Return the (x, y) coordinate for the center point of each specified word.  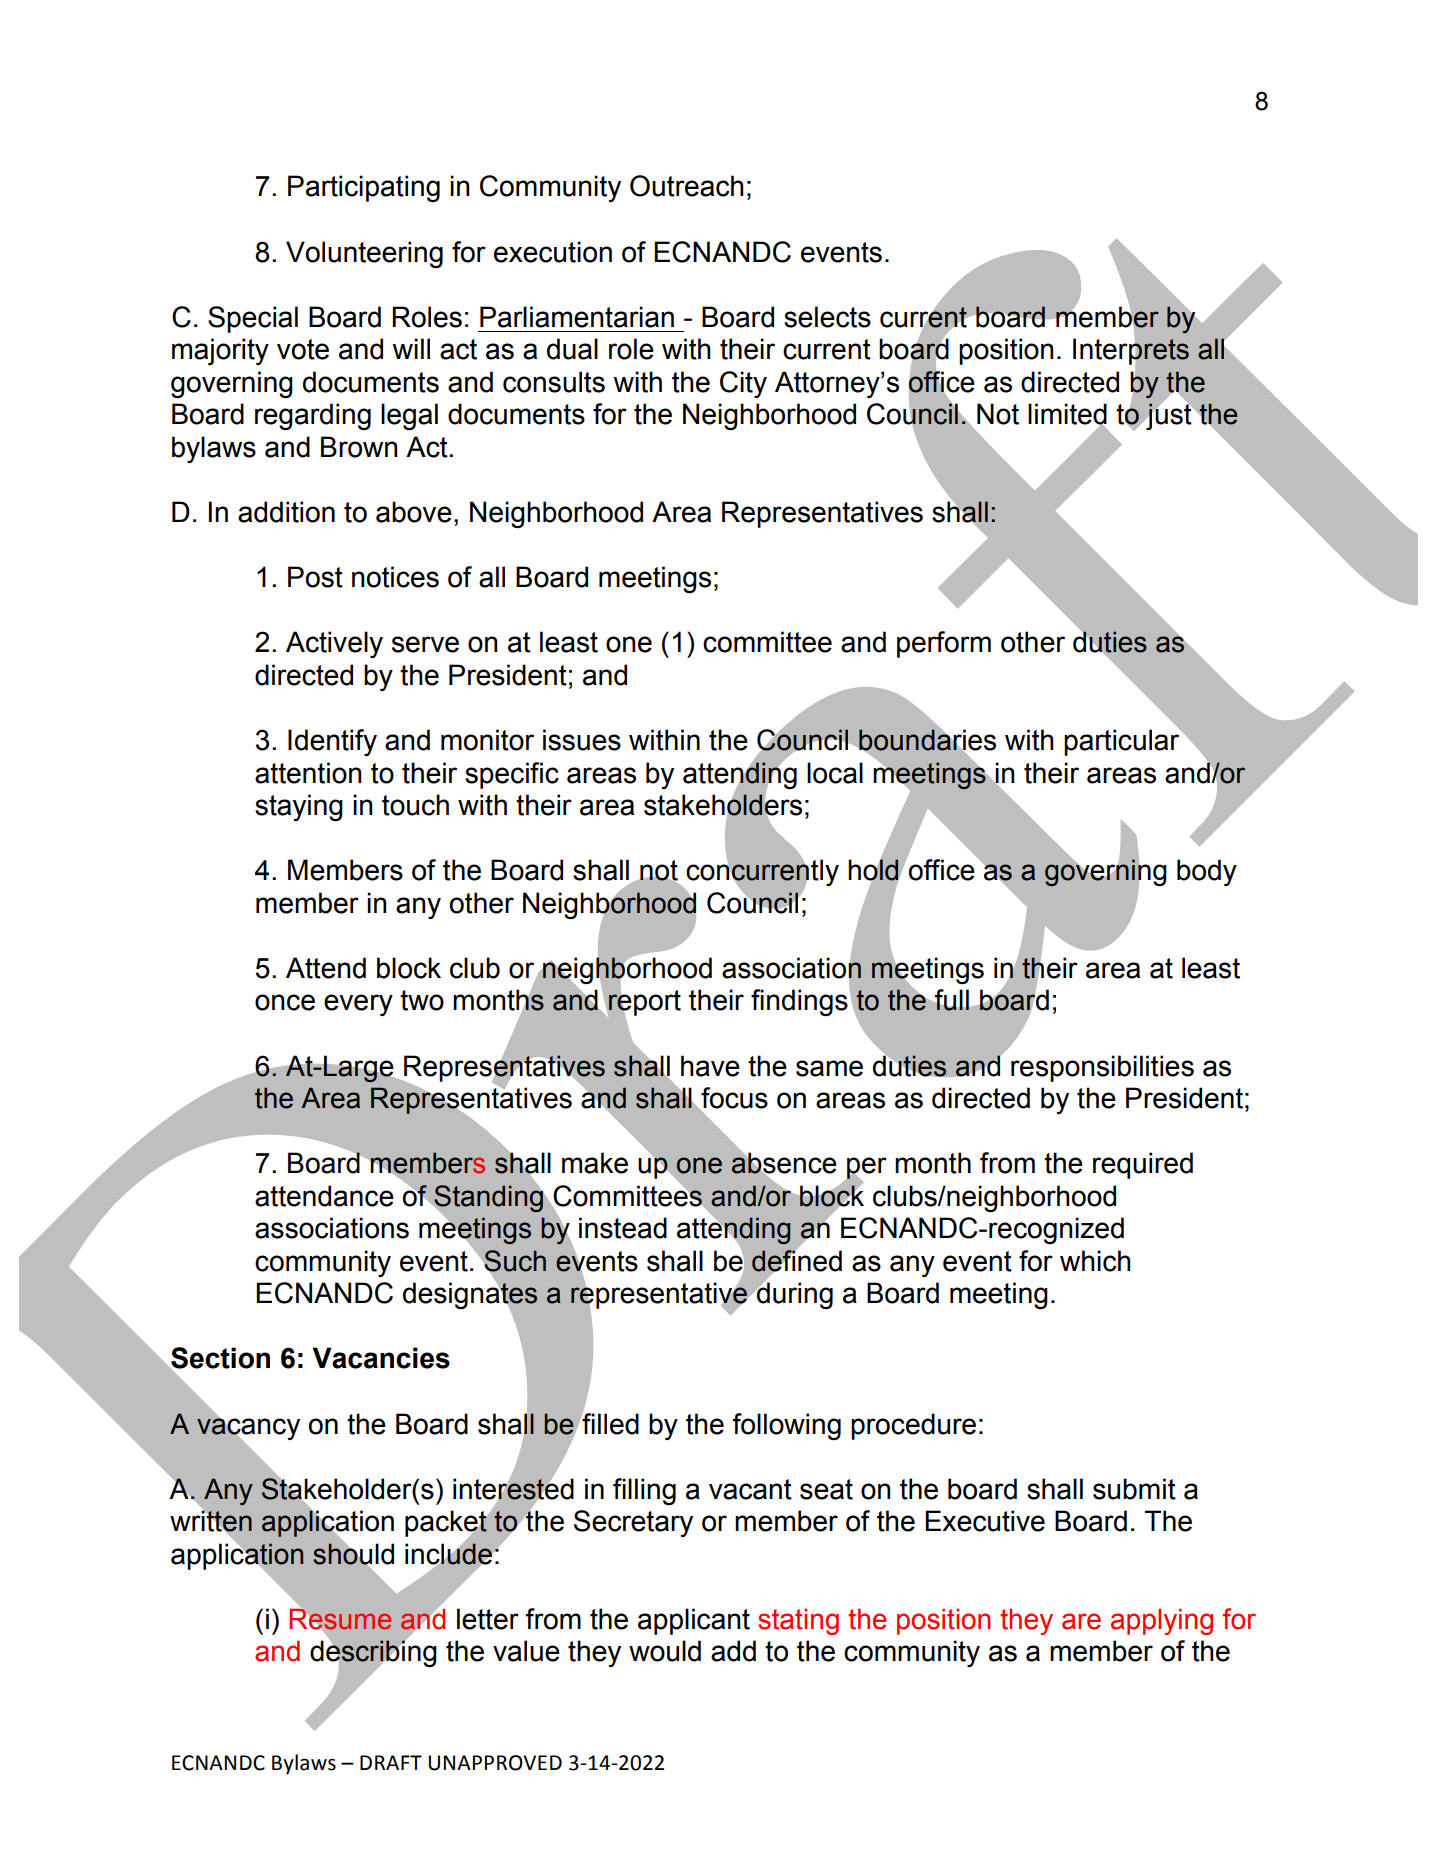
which (1095, 1261)
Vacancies (381, 1358)
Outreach (687, 186)
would (665, 1651)
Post (315, 577)
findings (799, 1002)
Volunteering (364, 254)
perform (944, 644)
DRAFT (391, 1762)
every (358, 1005)
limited (1067, 415)
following (787, 1426)
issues (582, 740)
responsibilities (1102, 1068)
